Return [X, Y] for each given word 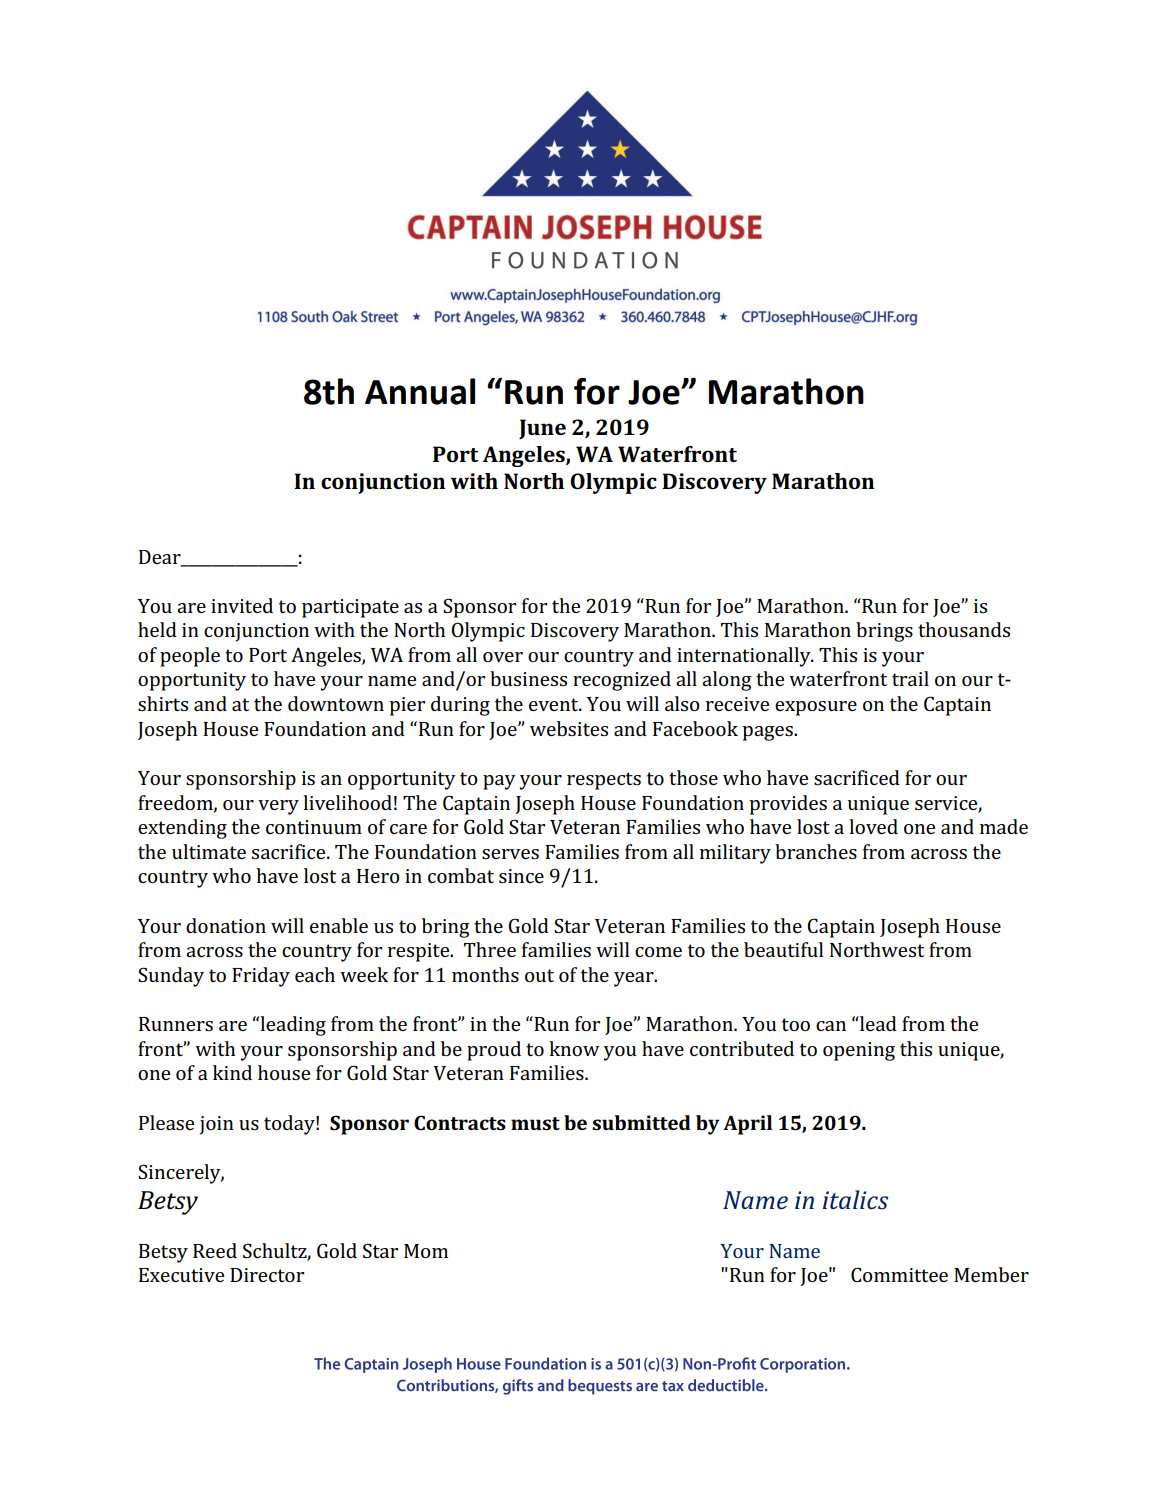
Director [267, 1275]
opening [859, 1051]
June [542, 429]
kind [232, 1072]
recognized [622, 681]
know [574, 1048]
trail [910, 678]
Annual [420, 391]
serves [510, 854]
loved [873, 826]
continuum [314, 827]
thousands [964, 629]
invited [242, 605]
